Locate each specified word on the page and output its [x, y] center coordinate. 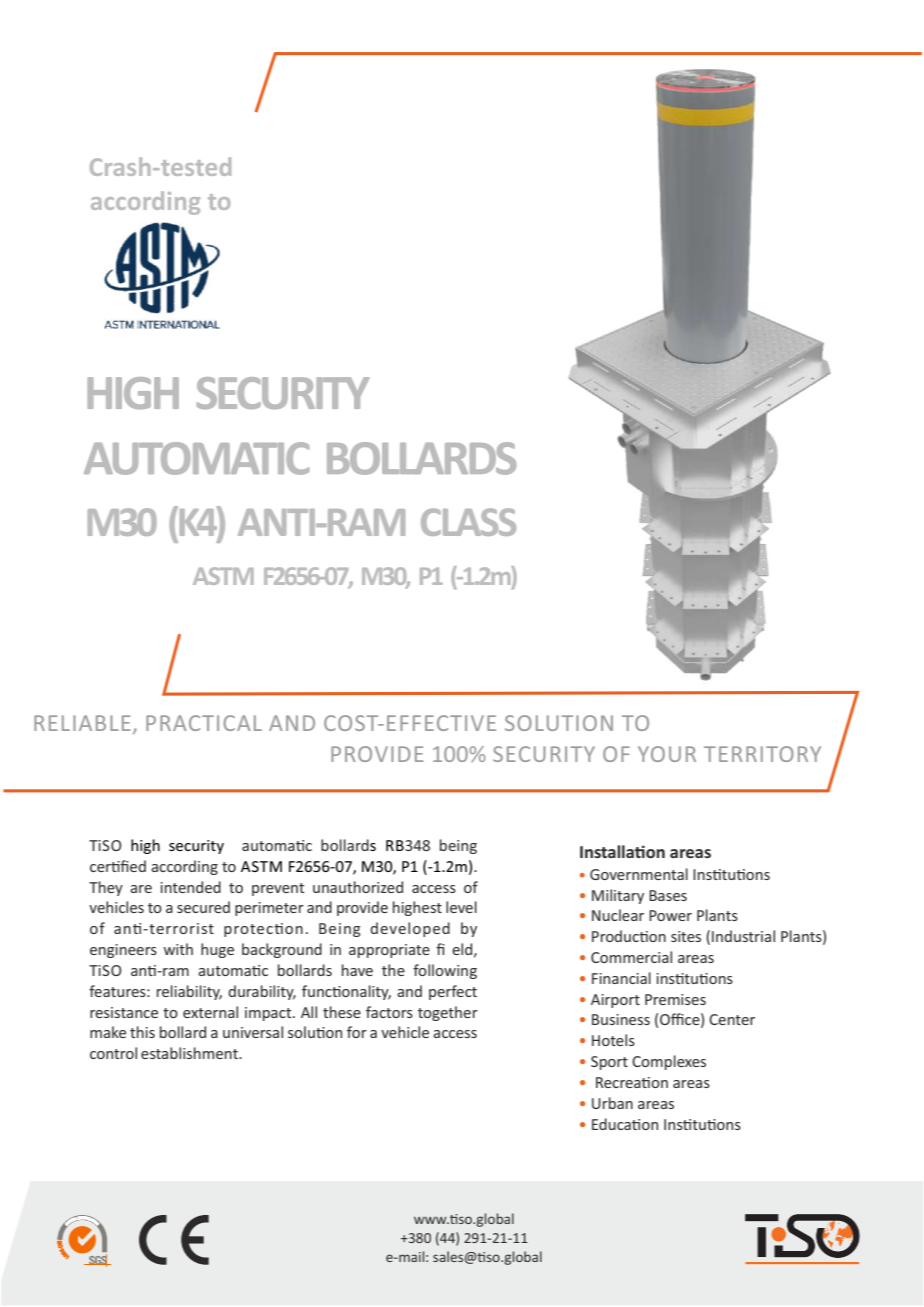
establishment [190, 1053]
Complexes [669, 1062]
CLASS [468, 522]
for [357, 1032]
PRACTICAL [204, 723]
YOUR [667, 754]
